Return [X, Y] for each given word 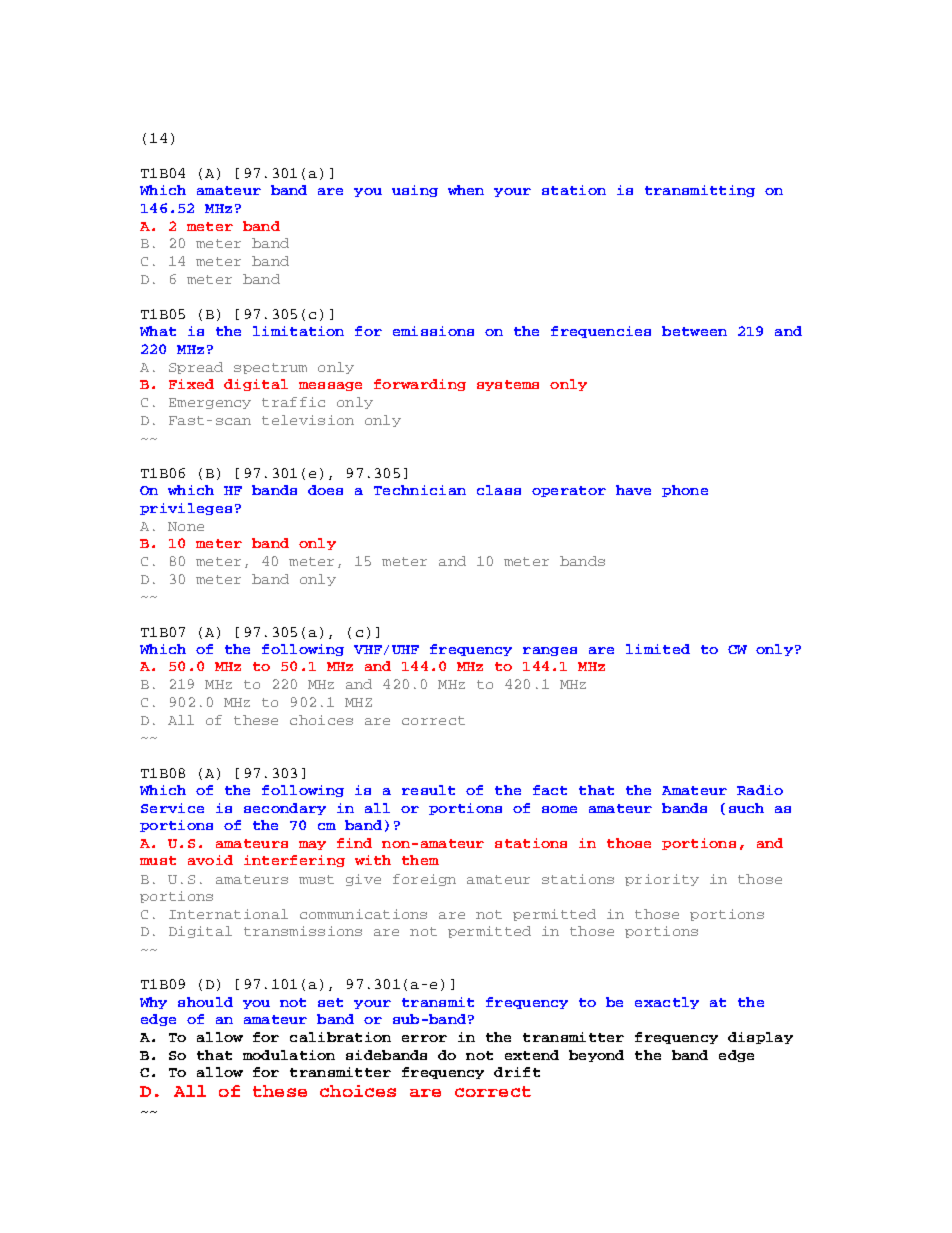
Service [172, 808]
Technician [420, 490]
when [466, 190]
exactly [667, 1003]
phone [685, 491]
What [158, 331]
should [205, 1002]
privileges [186, 509]
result [428, 790]
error [424, 1038]
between [694, 331]
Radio [760, 790]
